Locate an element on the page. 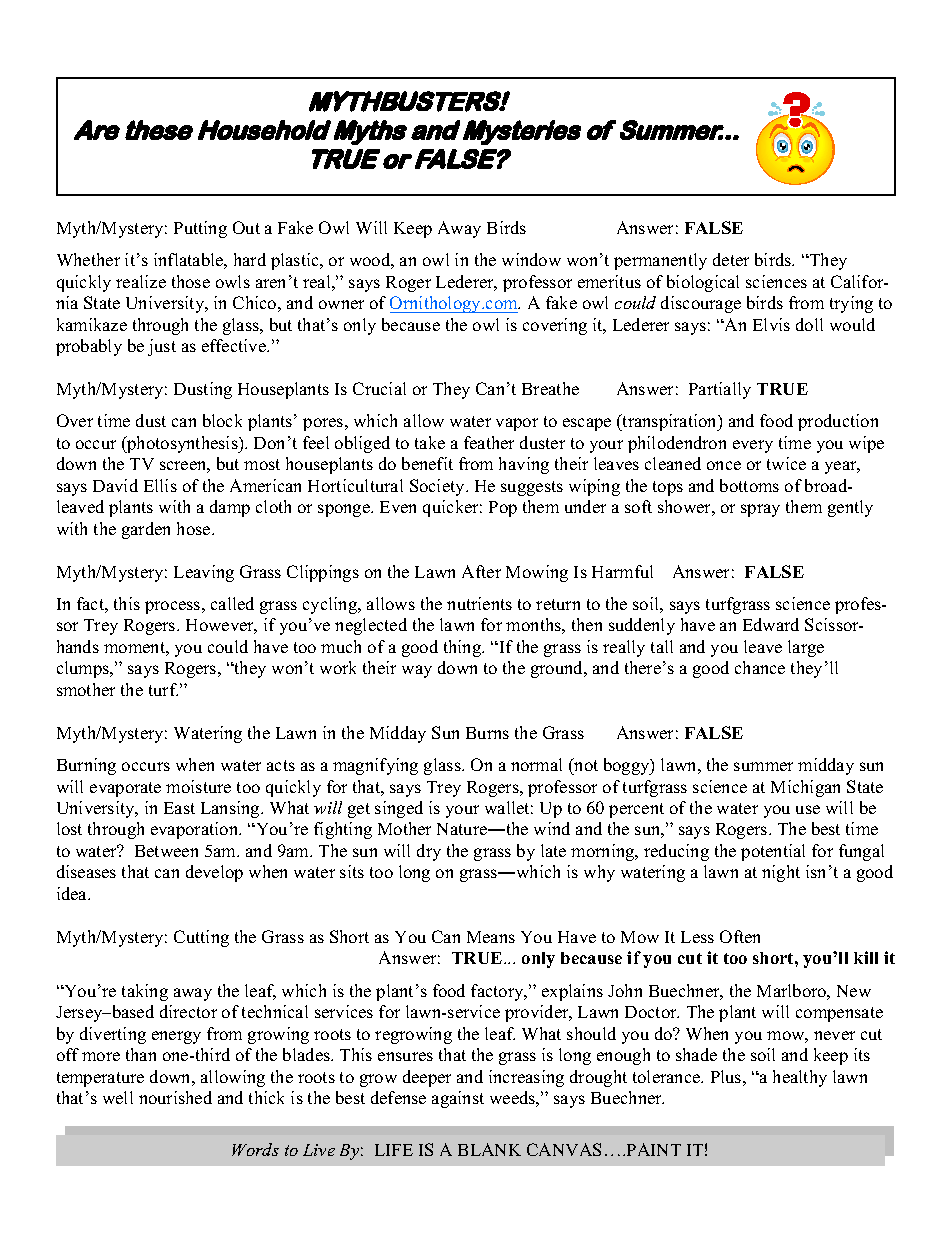 This page has height=1233, width=952. chance is located at coordinates (760, 667).
